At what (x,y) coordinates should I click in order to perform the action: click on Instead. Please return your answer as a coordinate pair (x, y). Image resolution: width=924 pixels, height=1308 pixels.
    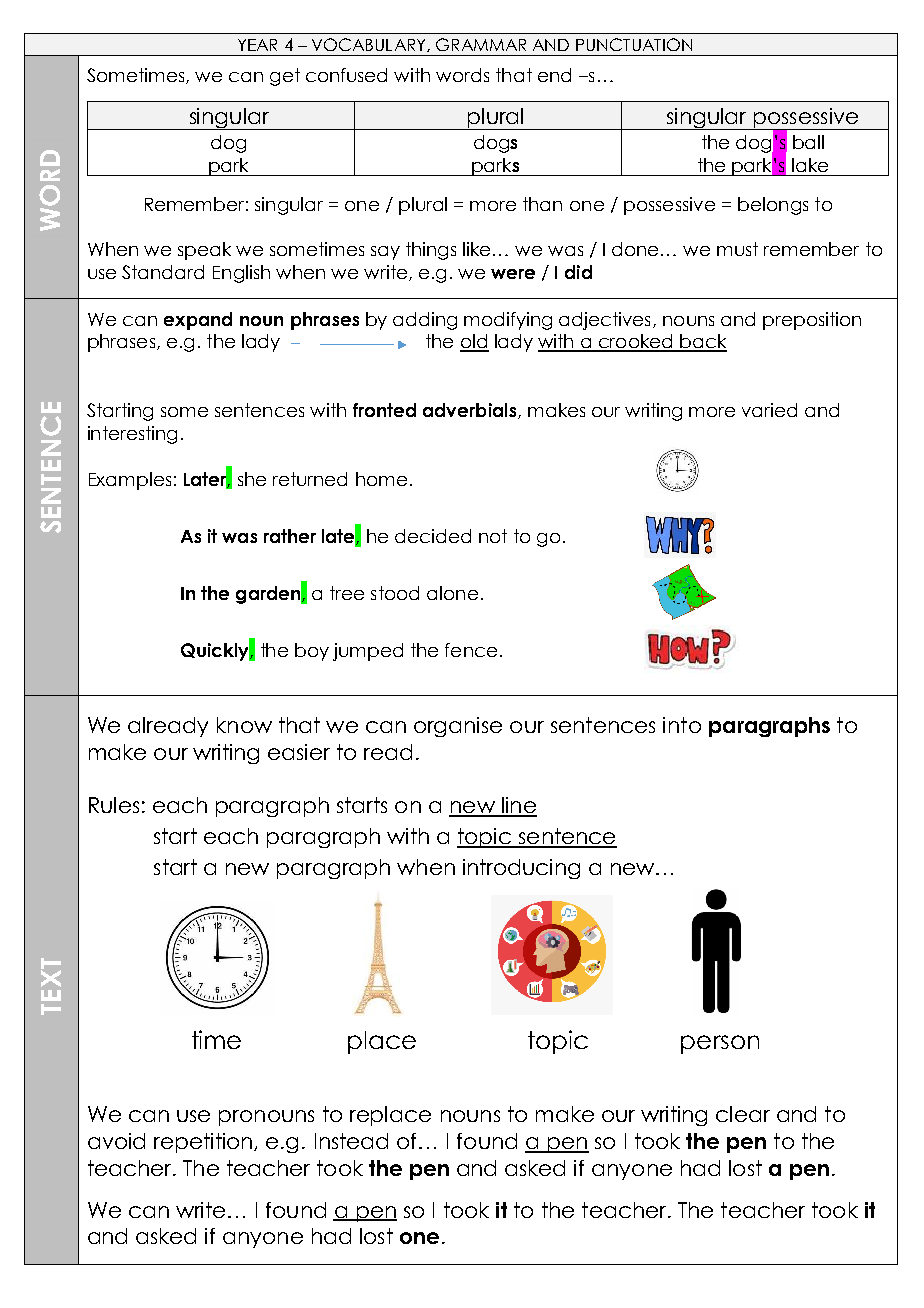
    Looking at the image, I should click on (351, 1141).
